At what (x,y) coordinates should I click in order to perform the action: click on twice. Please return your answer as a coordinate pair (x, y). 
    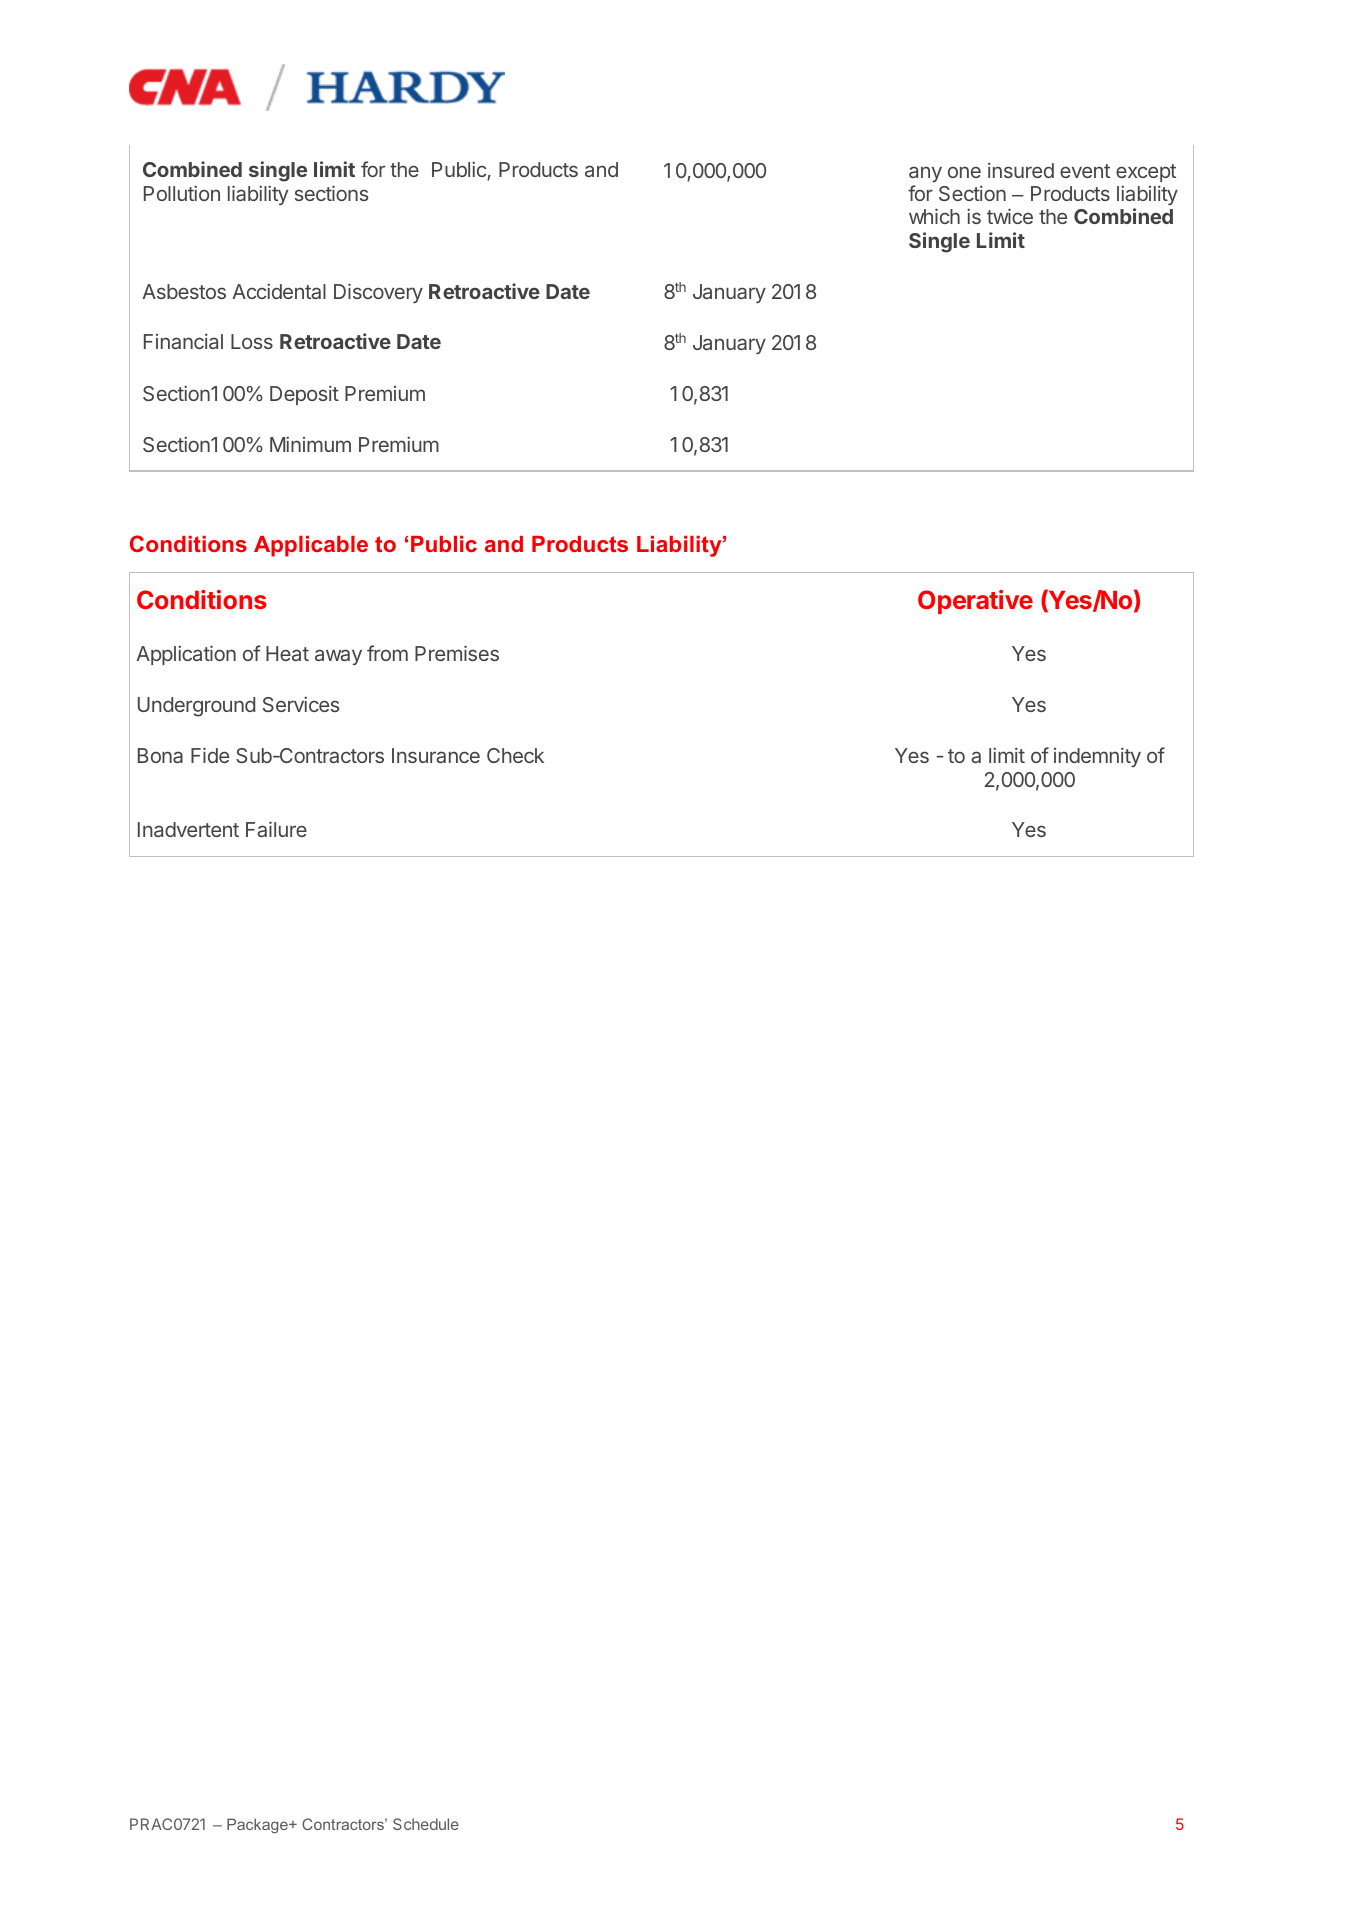
    Looking at the image, I should click on (1010, 216).
